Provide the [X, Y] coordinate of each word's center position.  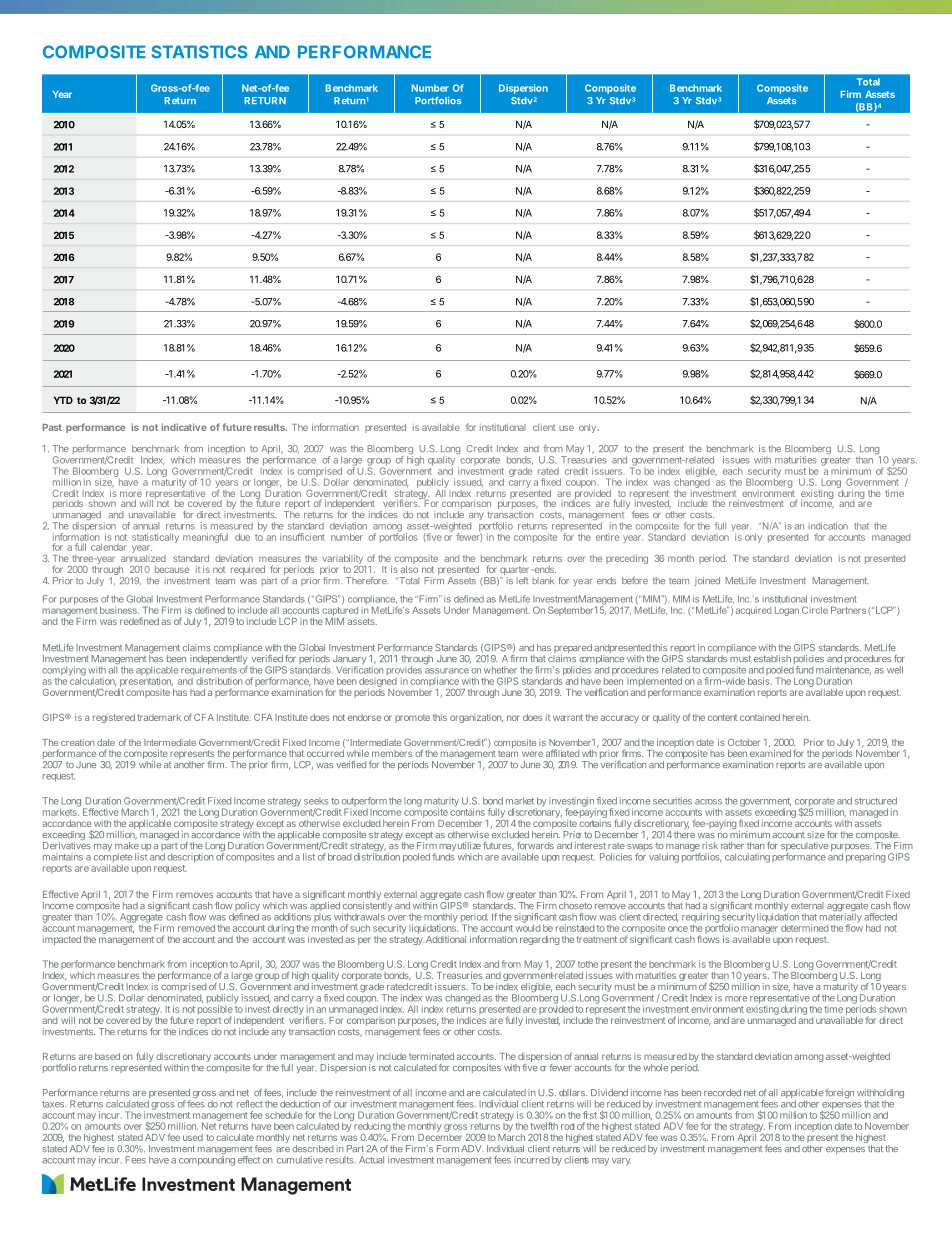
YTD [63, 400]
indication [828, 526]
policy [246, 908]
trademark [159, 717]
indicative [184, 427]
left [522, 580]
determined [804, 928]
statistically [155, 538]
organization [476, 718]
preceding [627, 559]
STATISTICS [200, 52]
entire [607, 537]
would [527, 927]
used [193, 1137]
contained [760, 717]
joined [707, 581]
